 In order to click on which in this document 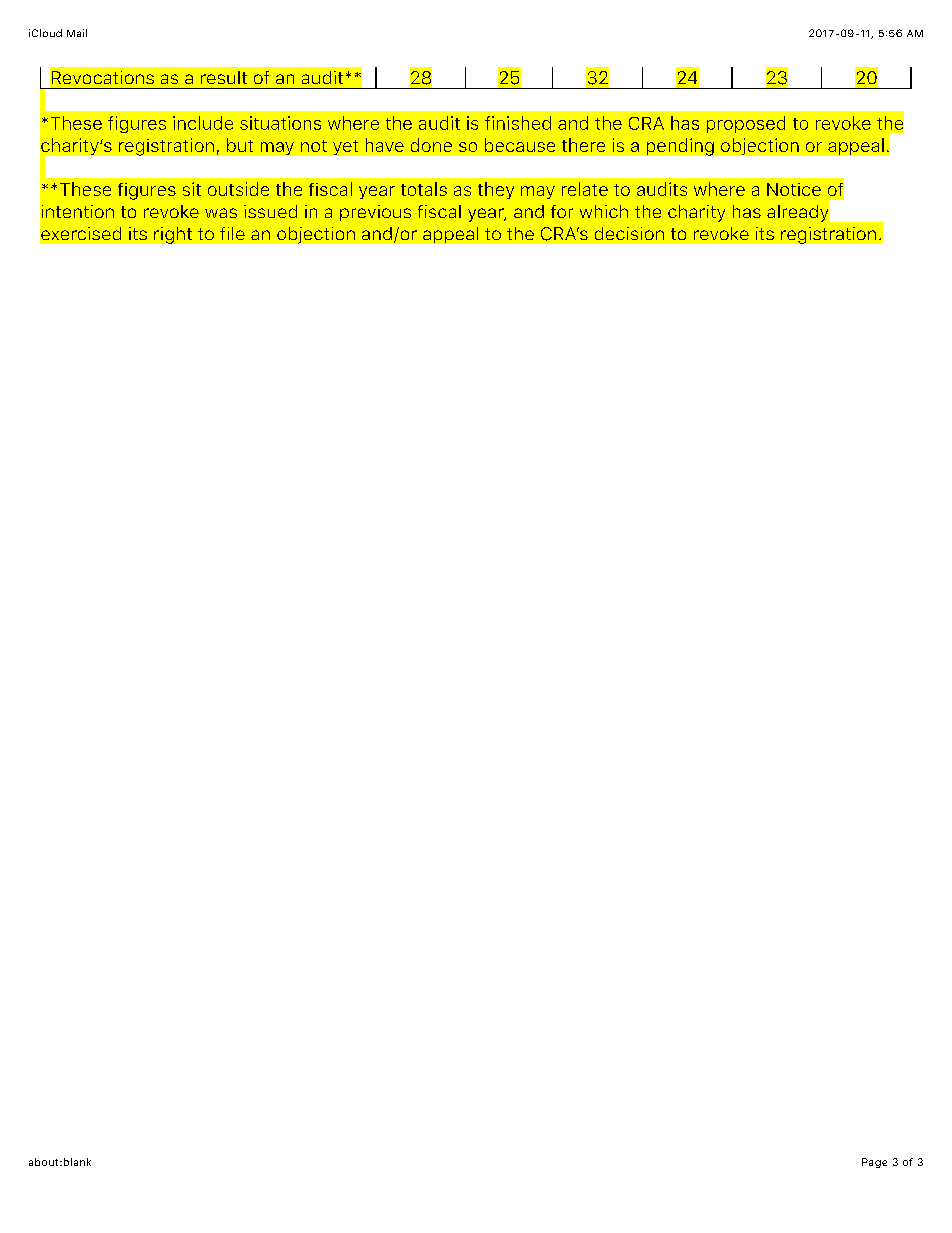, I will do `click(604, 211)`.
